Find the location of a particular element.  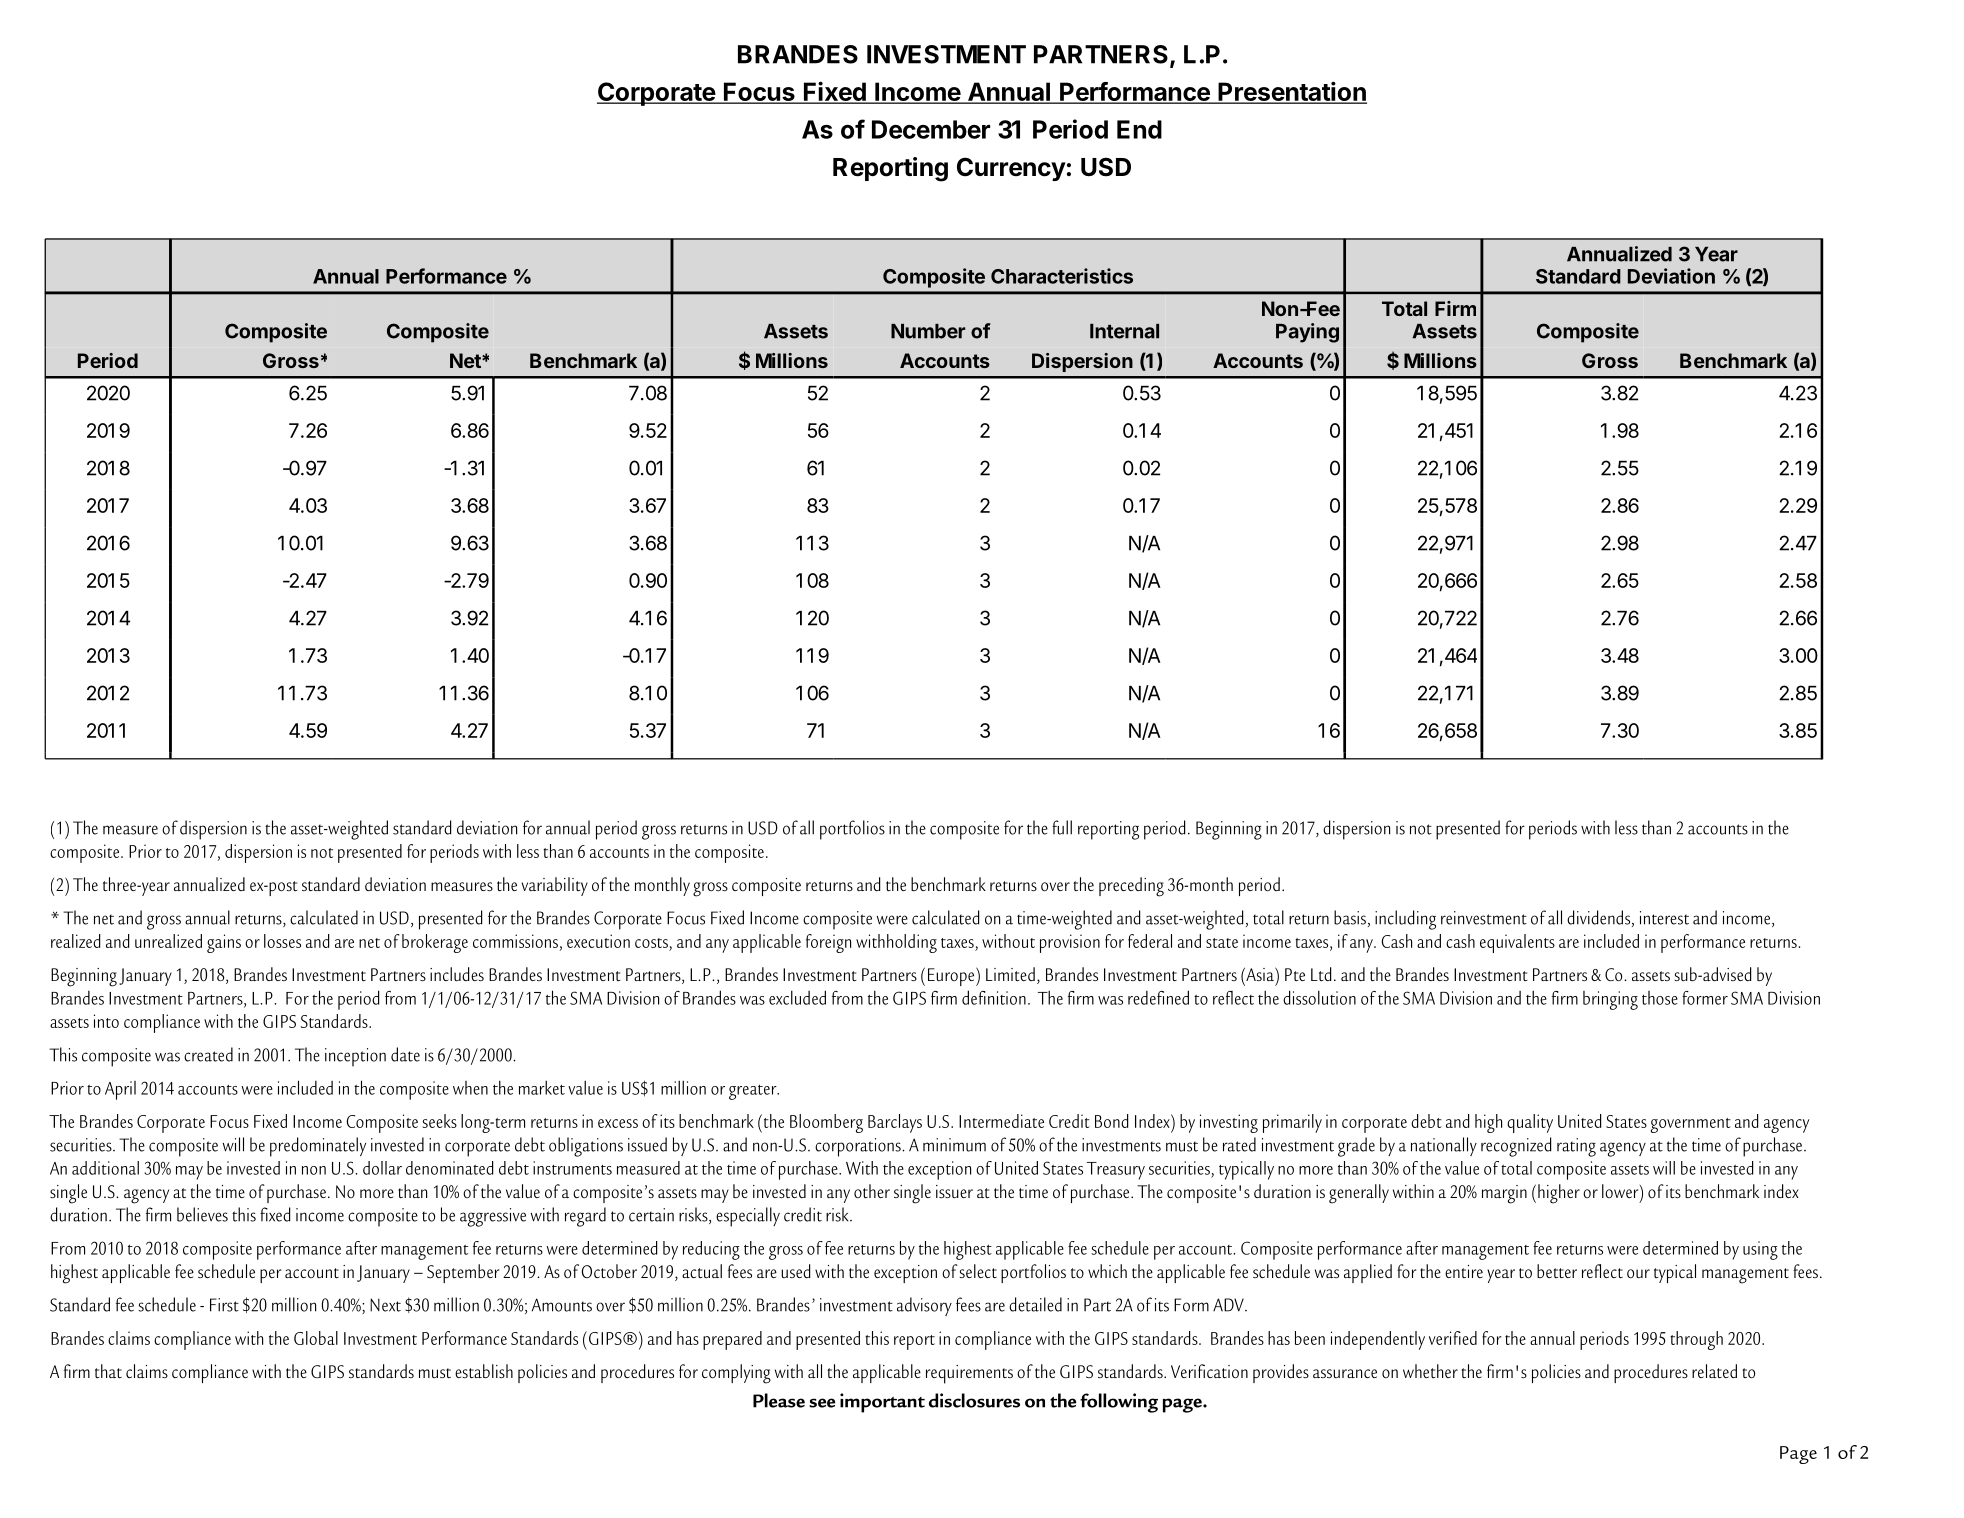

requirements is located at coordinates (969, 1374).
